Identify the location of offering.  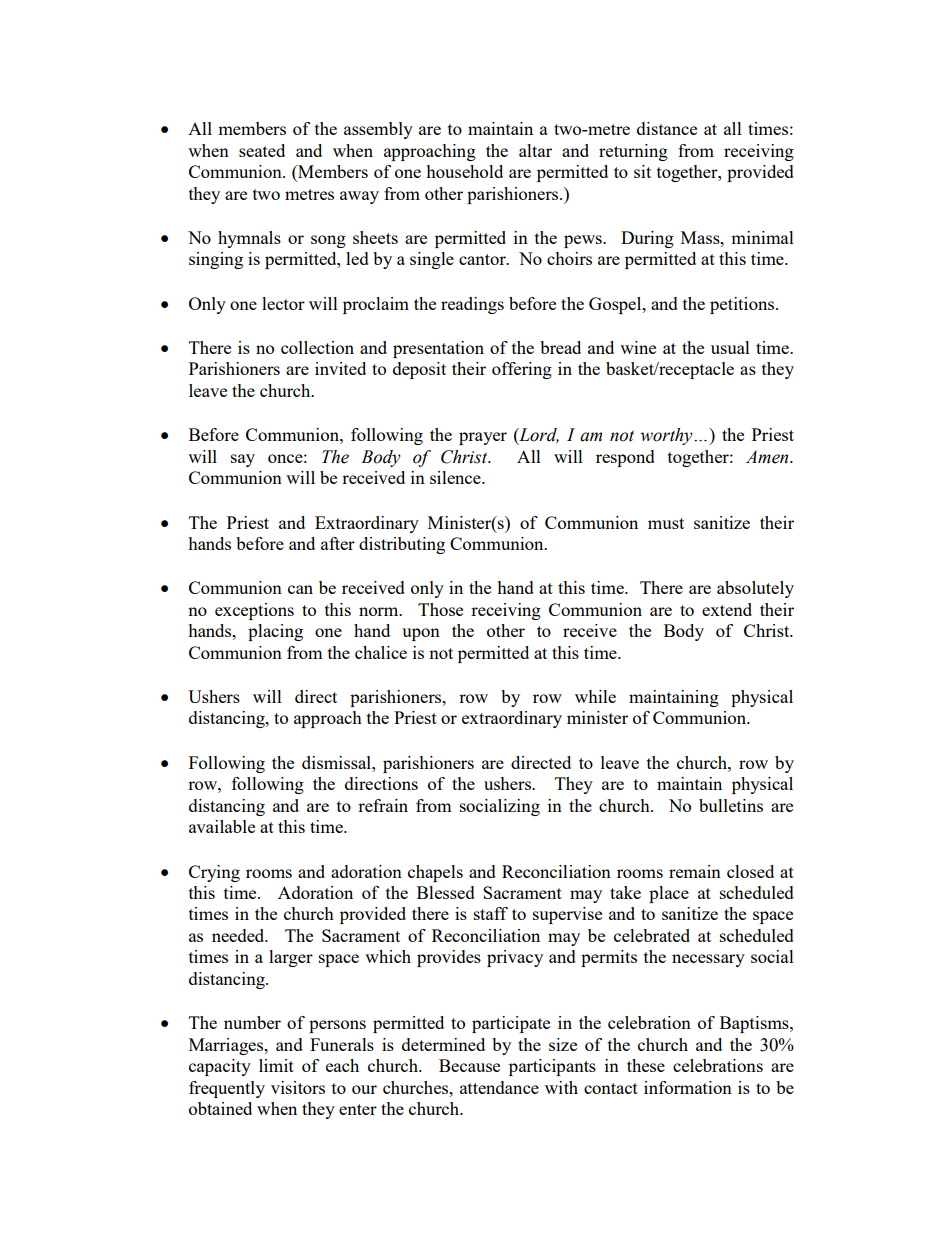
(522, 370).
